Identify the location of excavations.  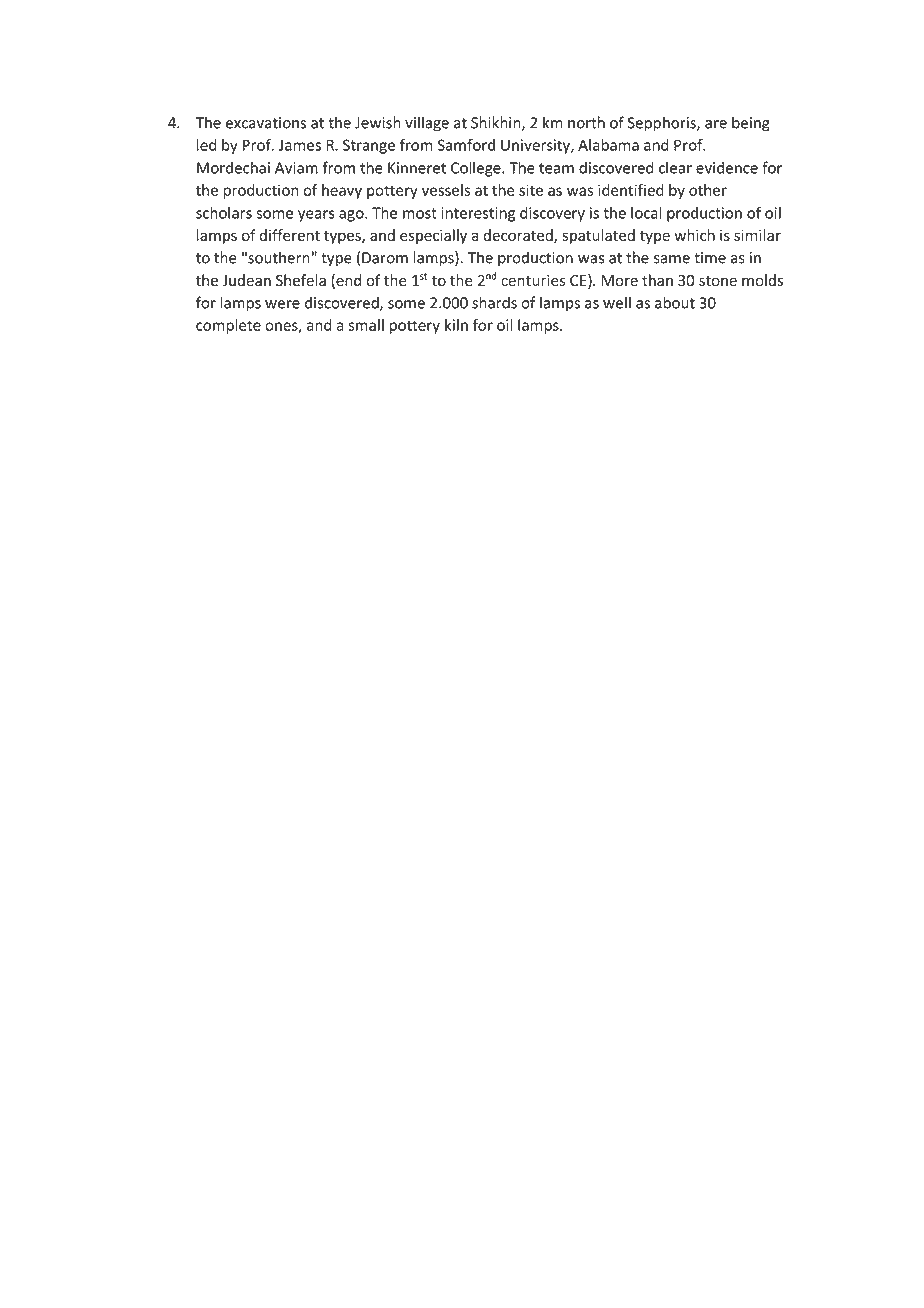
(266, 123).
